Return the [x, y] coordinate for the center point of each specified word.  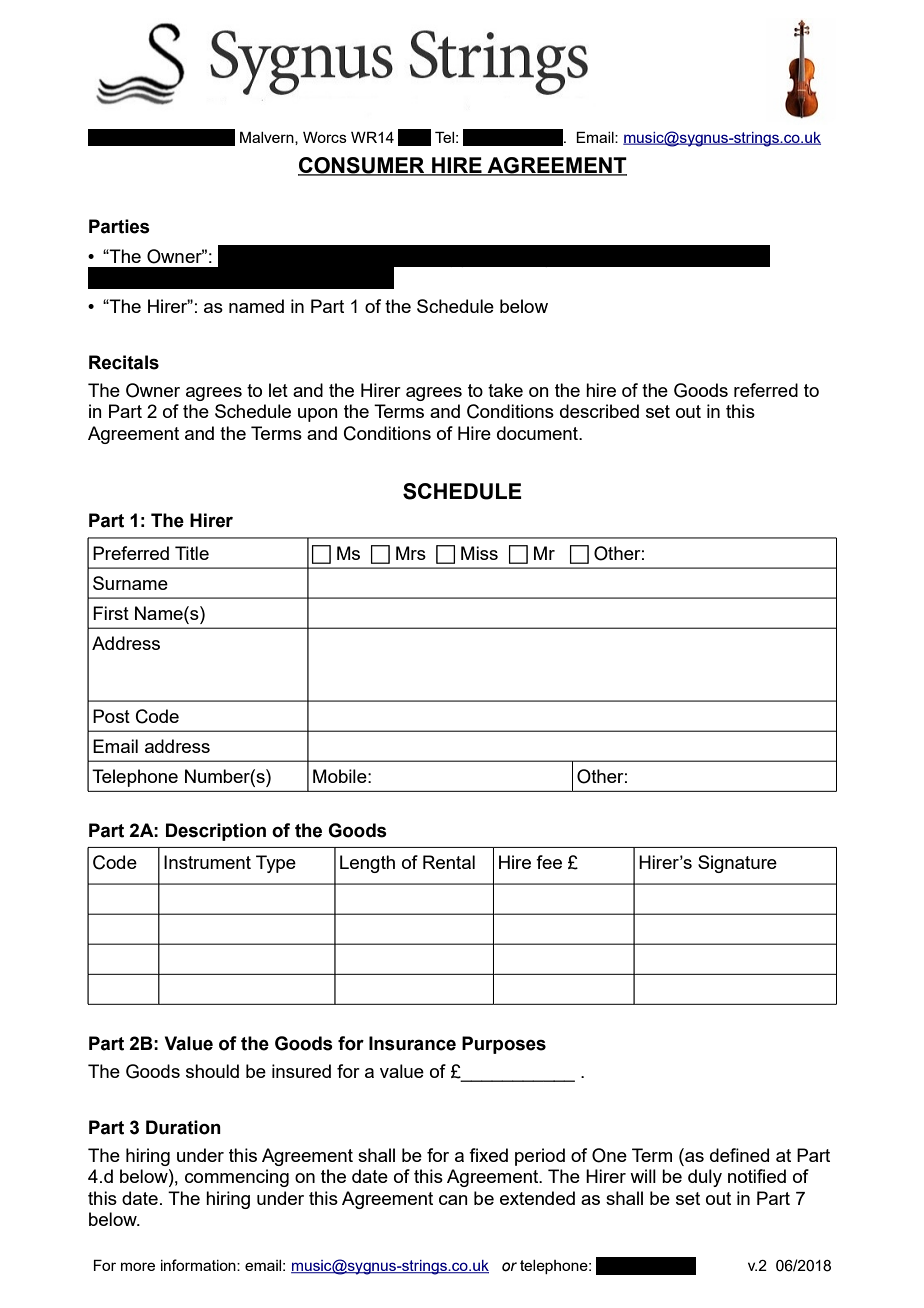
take [505, 390]
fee [549, 862]
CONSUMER [362, 166]
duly [705, 1178]
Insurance [412, 1043]
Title [192, 553]
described [599, 411]
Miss [479, 553]
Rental [449, 862]
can [453, 1200]
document [538, 433]
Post [111, 716]
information [199, 1265]
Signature [737, 864]
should [212, 1071]
